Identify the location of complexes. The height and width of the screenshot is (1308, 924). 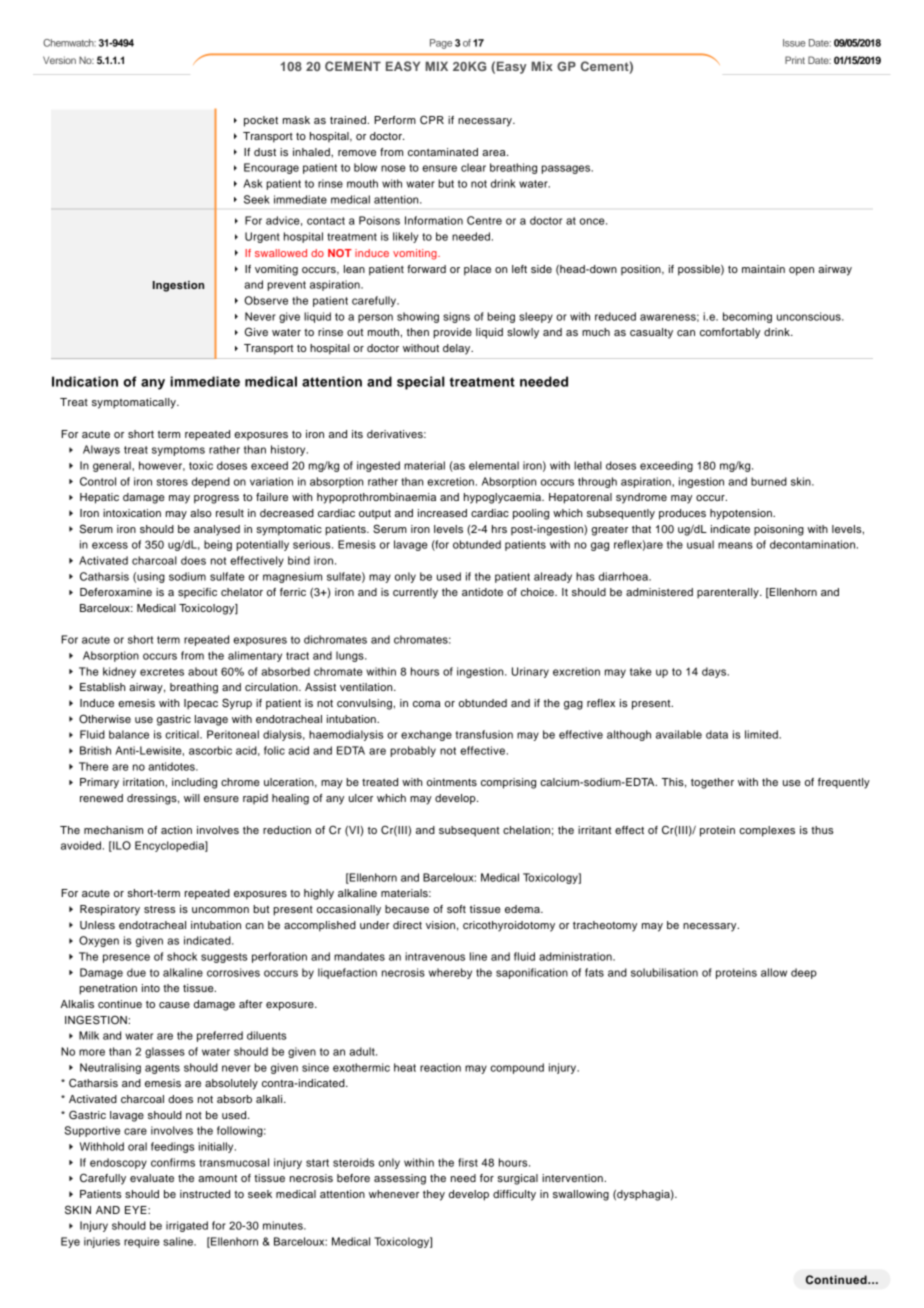
(767, 831).
